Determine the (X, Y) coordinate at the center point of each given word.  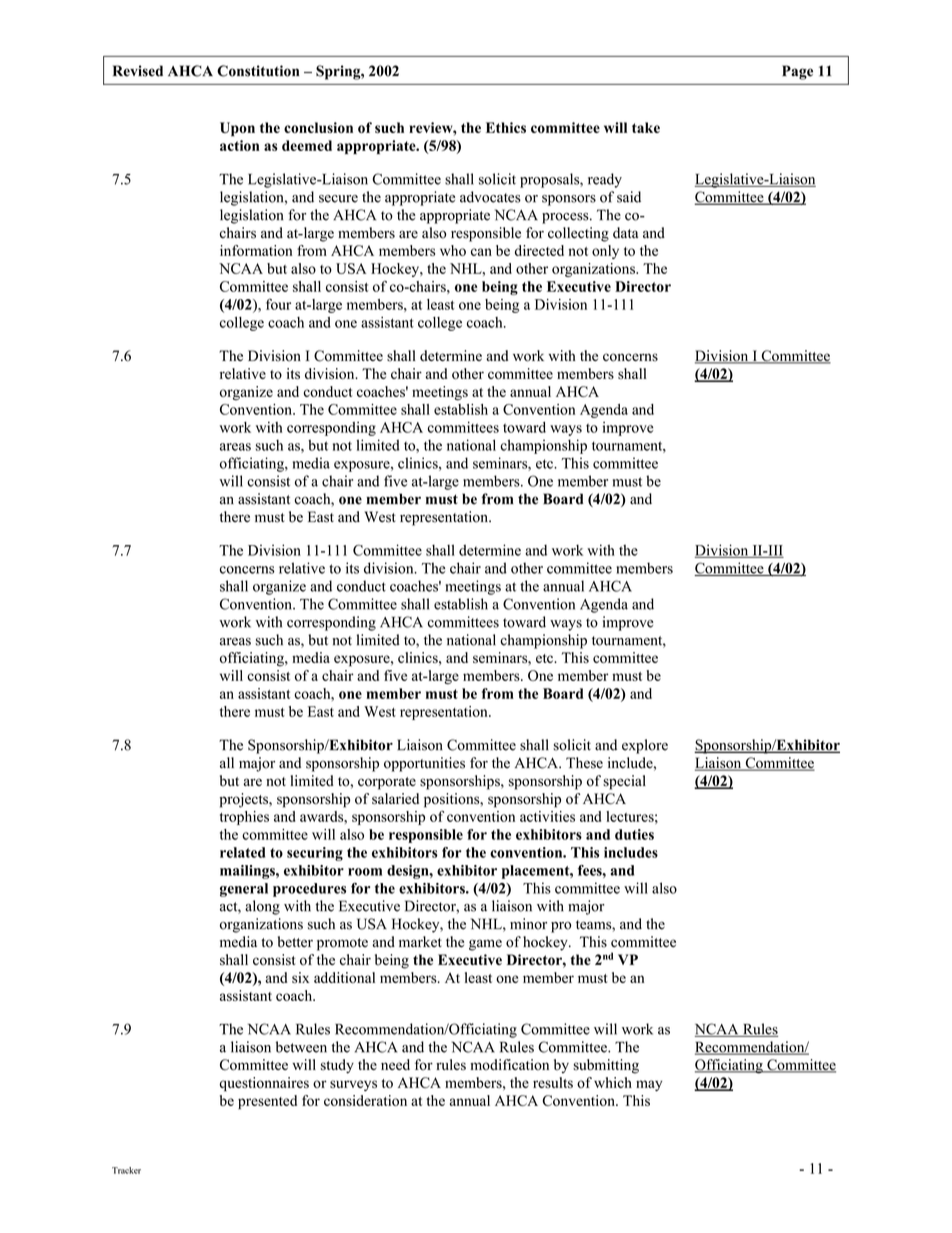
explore (645, 746)
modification (509, 1064)
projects (245, 800)
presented (267, 1102)
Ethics (506, 127)
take (646, 127)
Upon (237, 129)
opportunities (424, 764)
